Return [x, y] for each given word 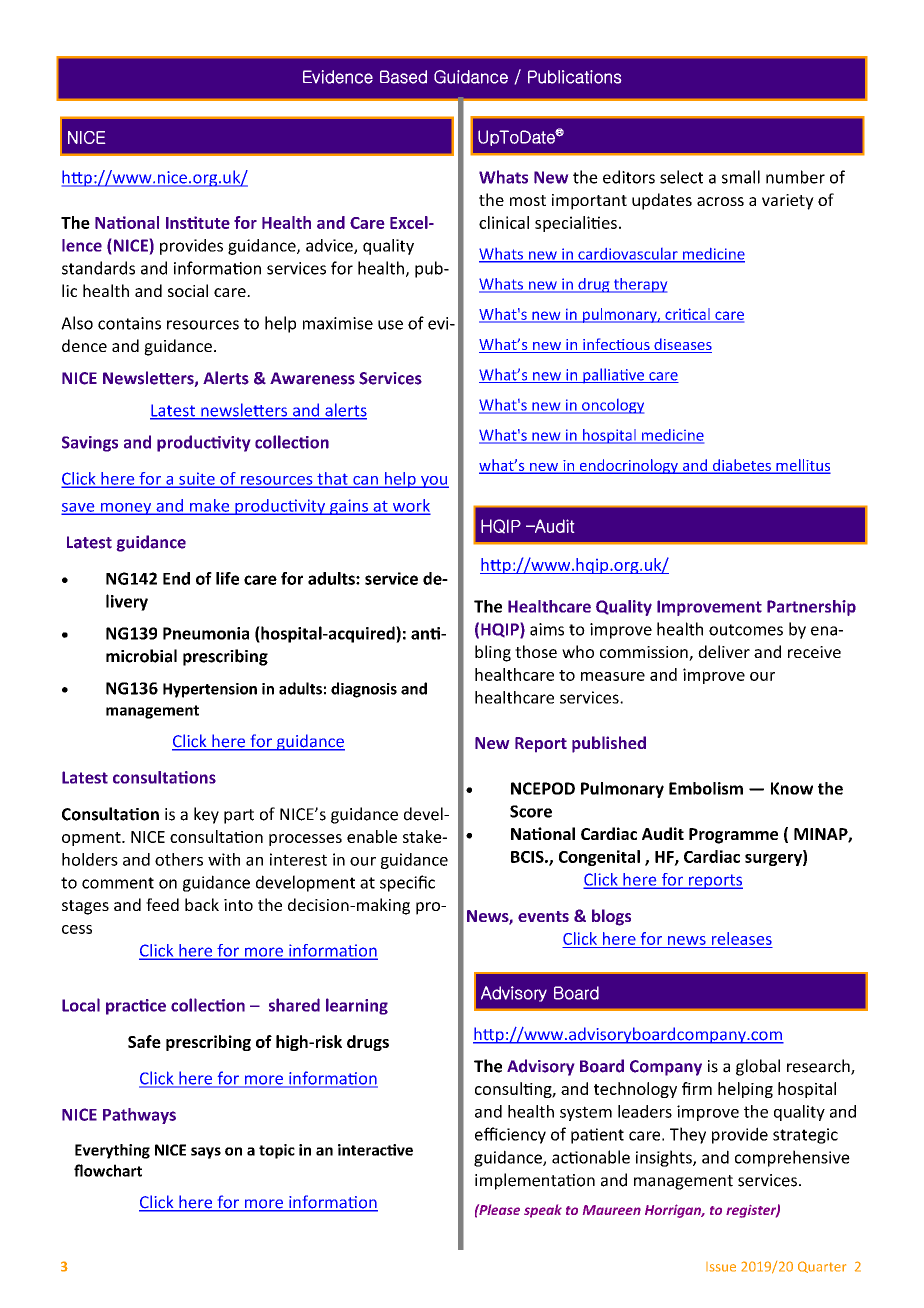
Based [403, 77]
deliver [724, 651]
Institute [198, 222]
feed [162, 904]
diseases [682, 345]
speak [543, 1211]
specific [407, 883]
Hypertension [210, 690]
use [390, 325]
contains [129, 323]
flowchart [108, 1170]
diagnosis [364, 690]
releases [742, 938]
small [741, 177]
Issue [721, 1267]
